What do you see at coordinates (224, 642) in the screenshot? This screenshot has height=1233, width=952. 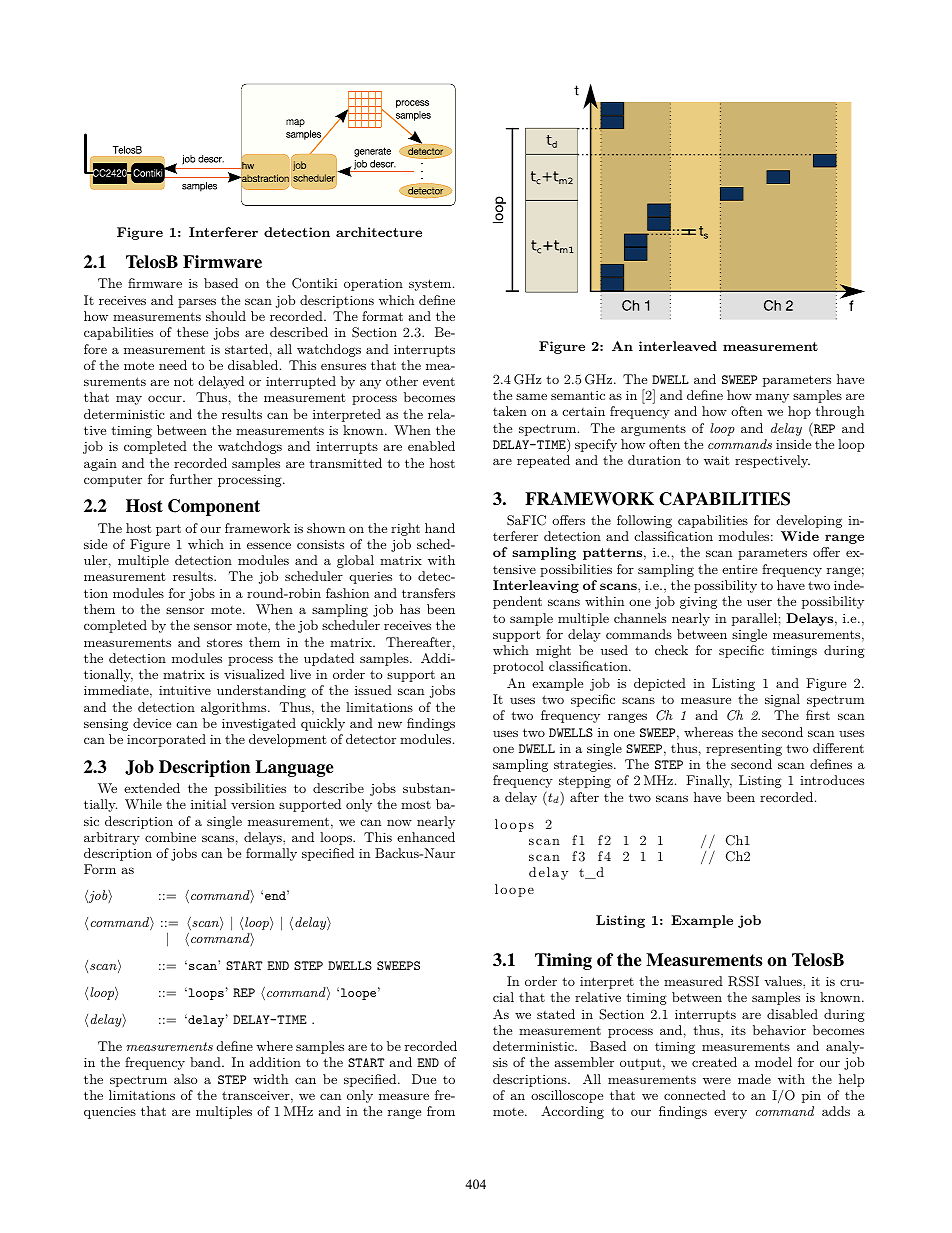 I see `stores` at bounding box center [224, 642].
